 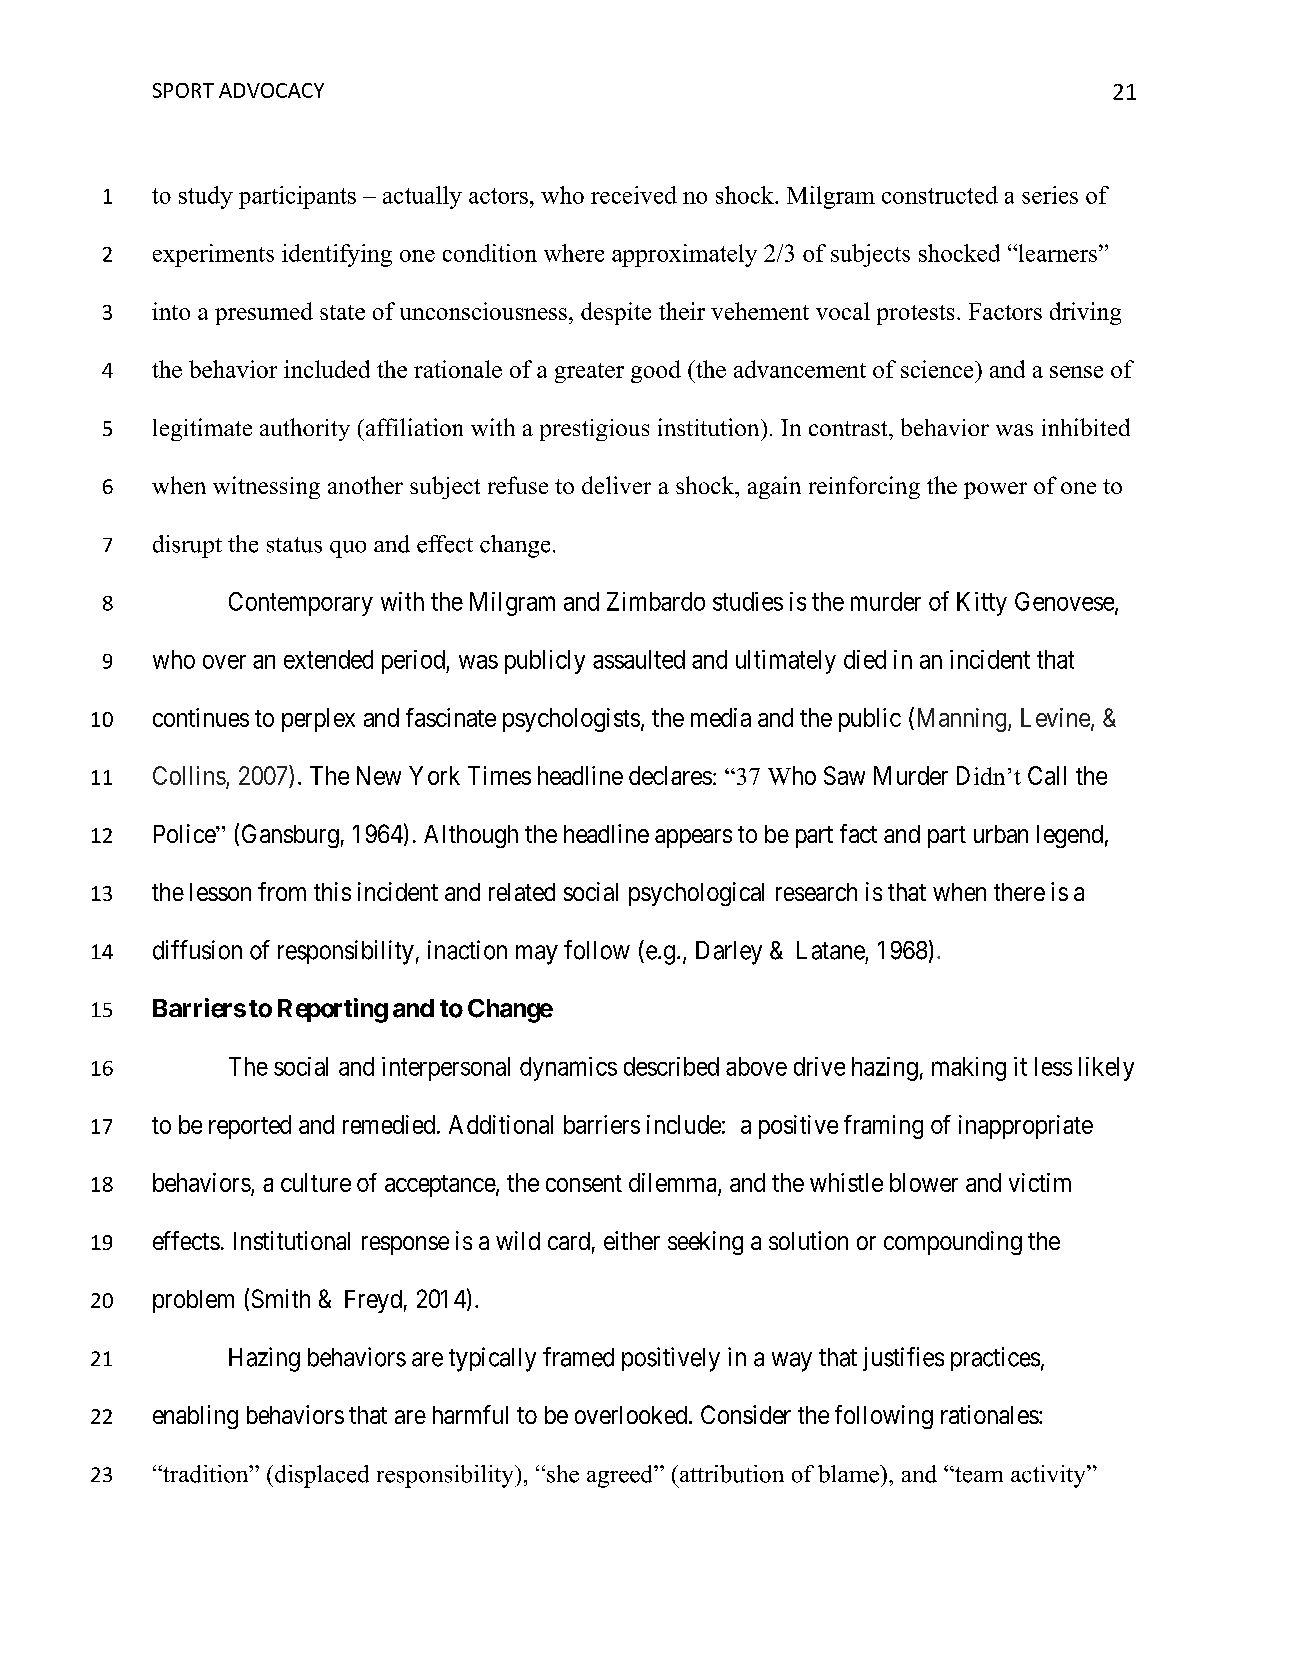 What do you see at coordinates (634, 195) in the image?
I see `received` at bounding box center [634, 195].
